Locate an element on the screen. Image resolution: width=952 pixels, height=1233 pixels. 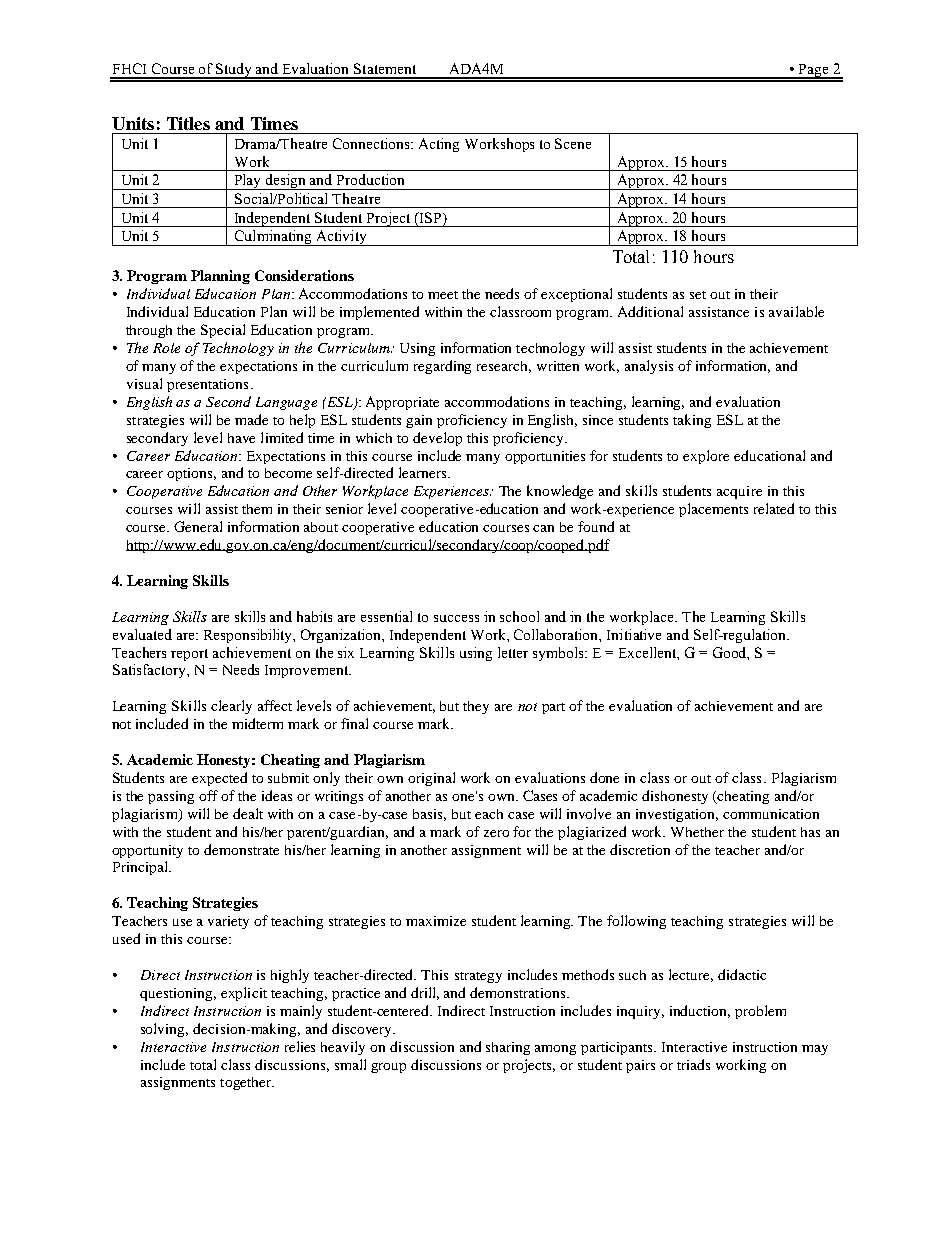
together is located at coordinates (247, 1083).
